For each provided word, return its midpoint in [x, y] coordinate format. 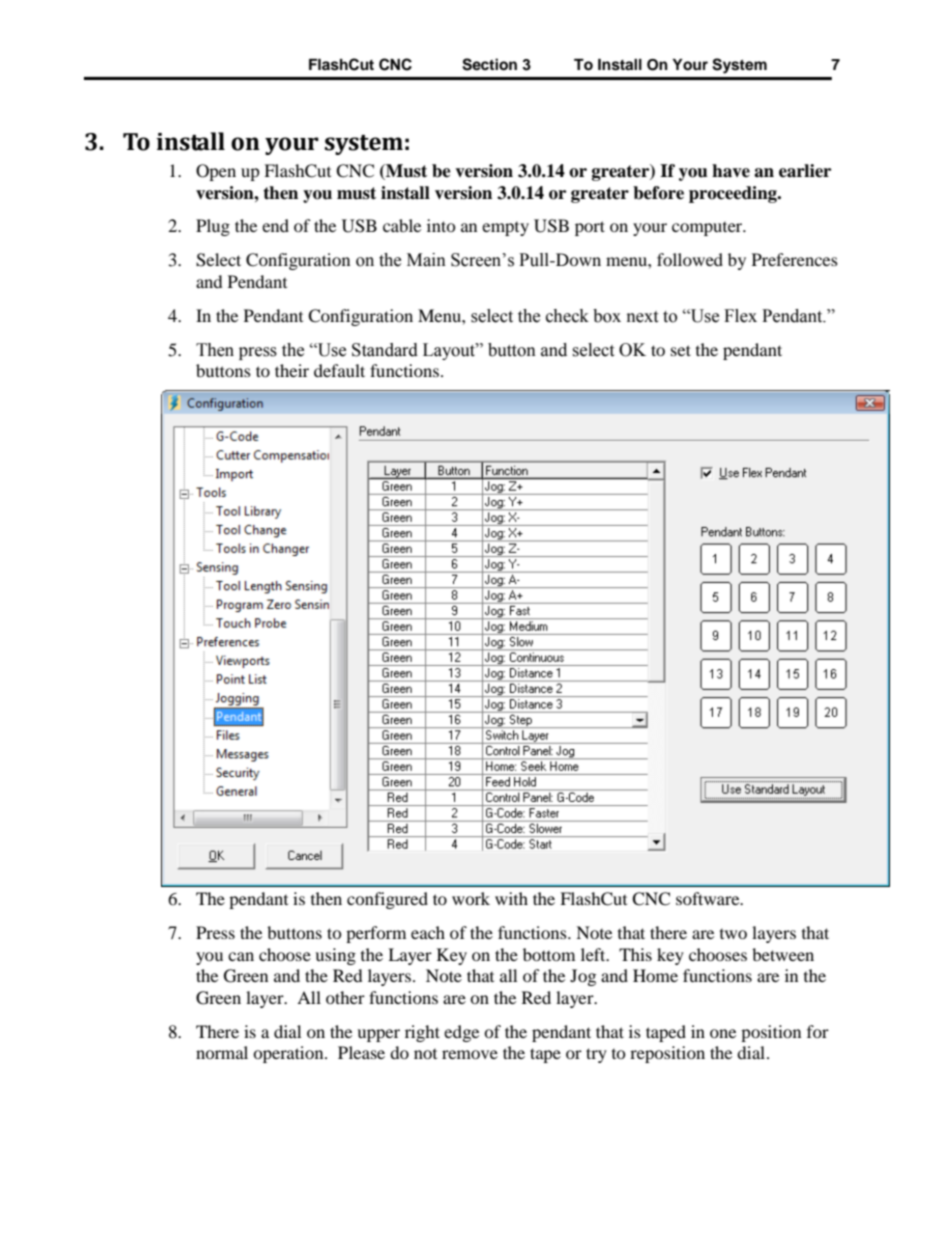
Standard [385, 350]
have [731, 171]
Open [216, 172]
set [681, 350]
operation [289, 1054]
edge [461, 1033]
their [292, 370]
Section [489, 64]
